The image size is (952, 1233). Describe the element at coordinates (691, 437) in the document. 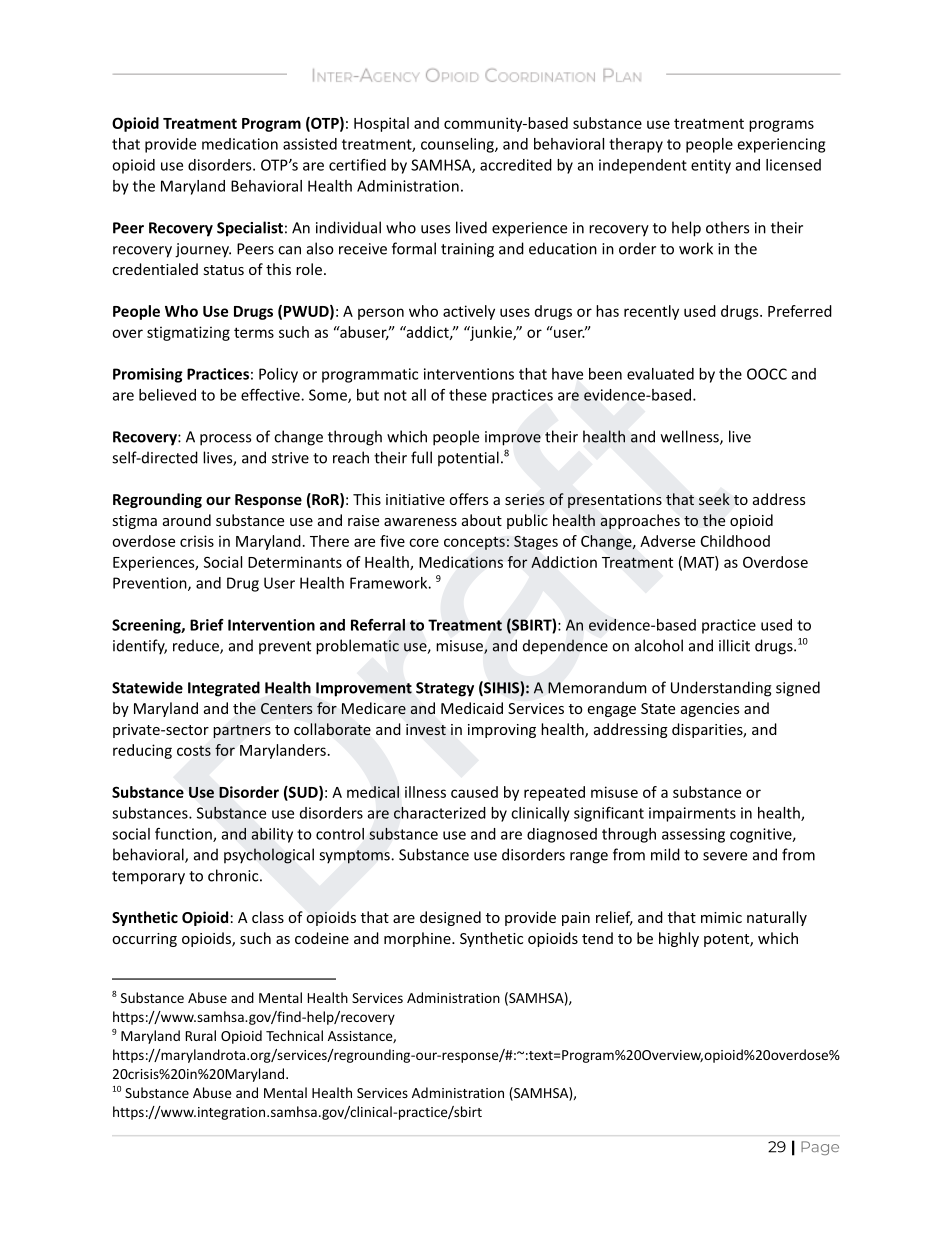

I see `wellness` at that location.
